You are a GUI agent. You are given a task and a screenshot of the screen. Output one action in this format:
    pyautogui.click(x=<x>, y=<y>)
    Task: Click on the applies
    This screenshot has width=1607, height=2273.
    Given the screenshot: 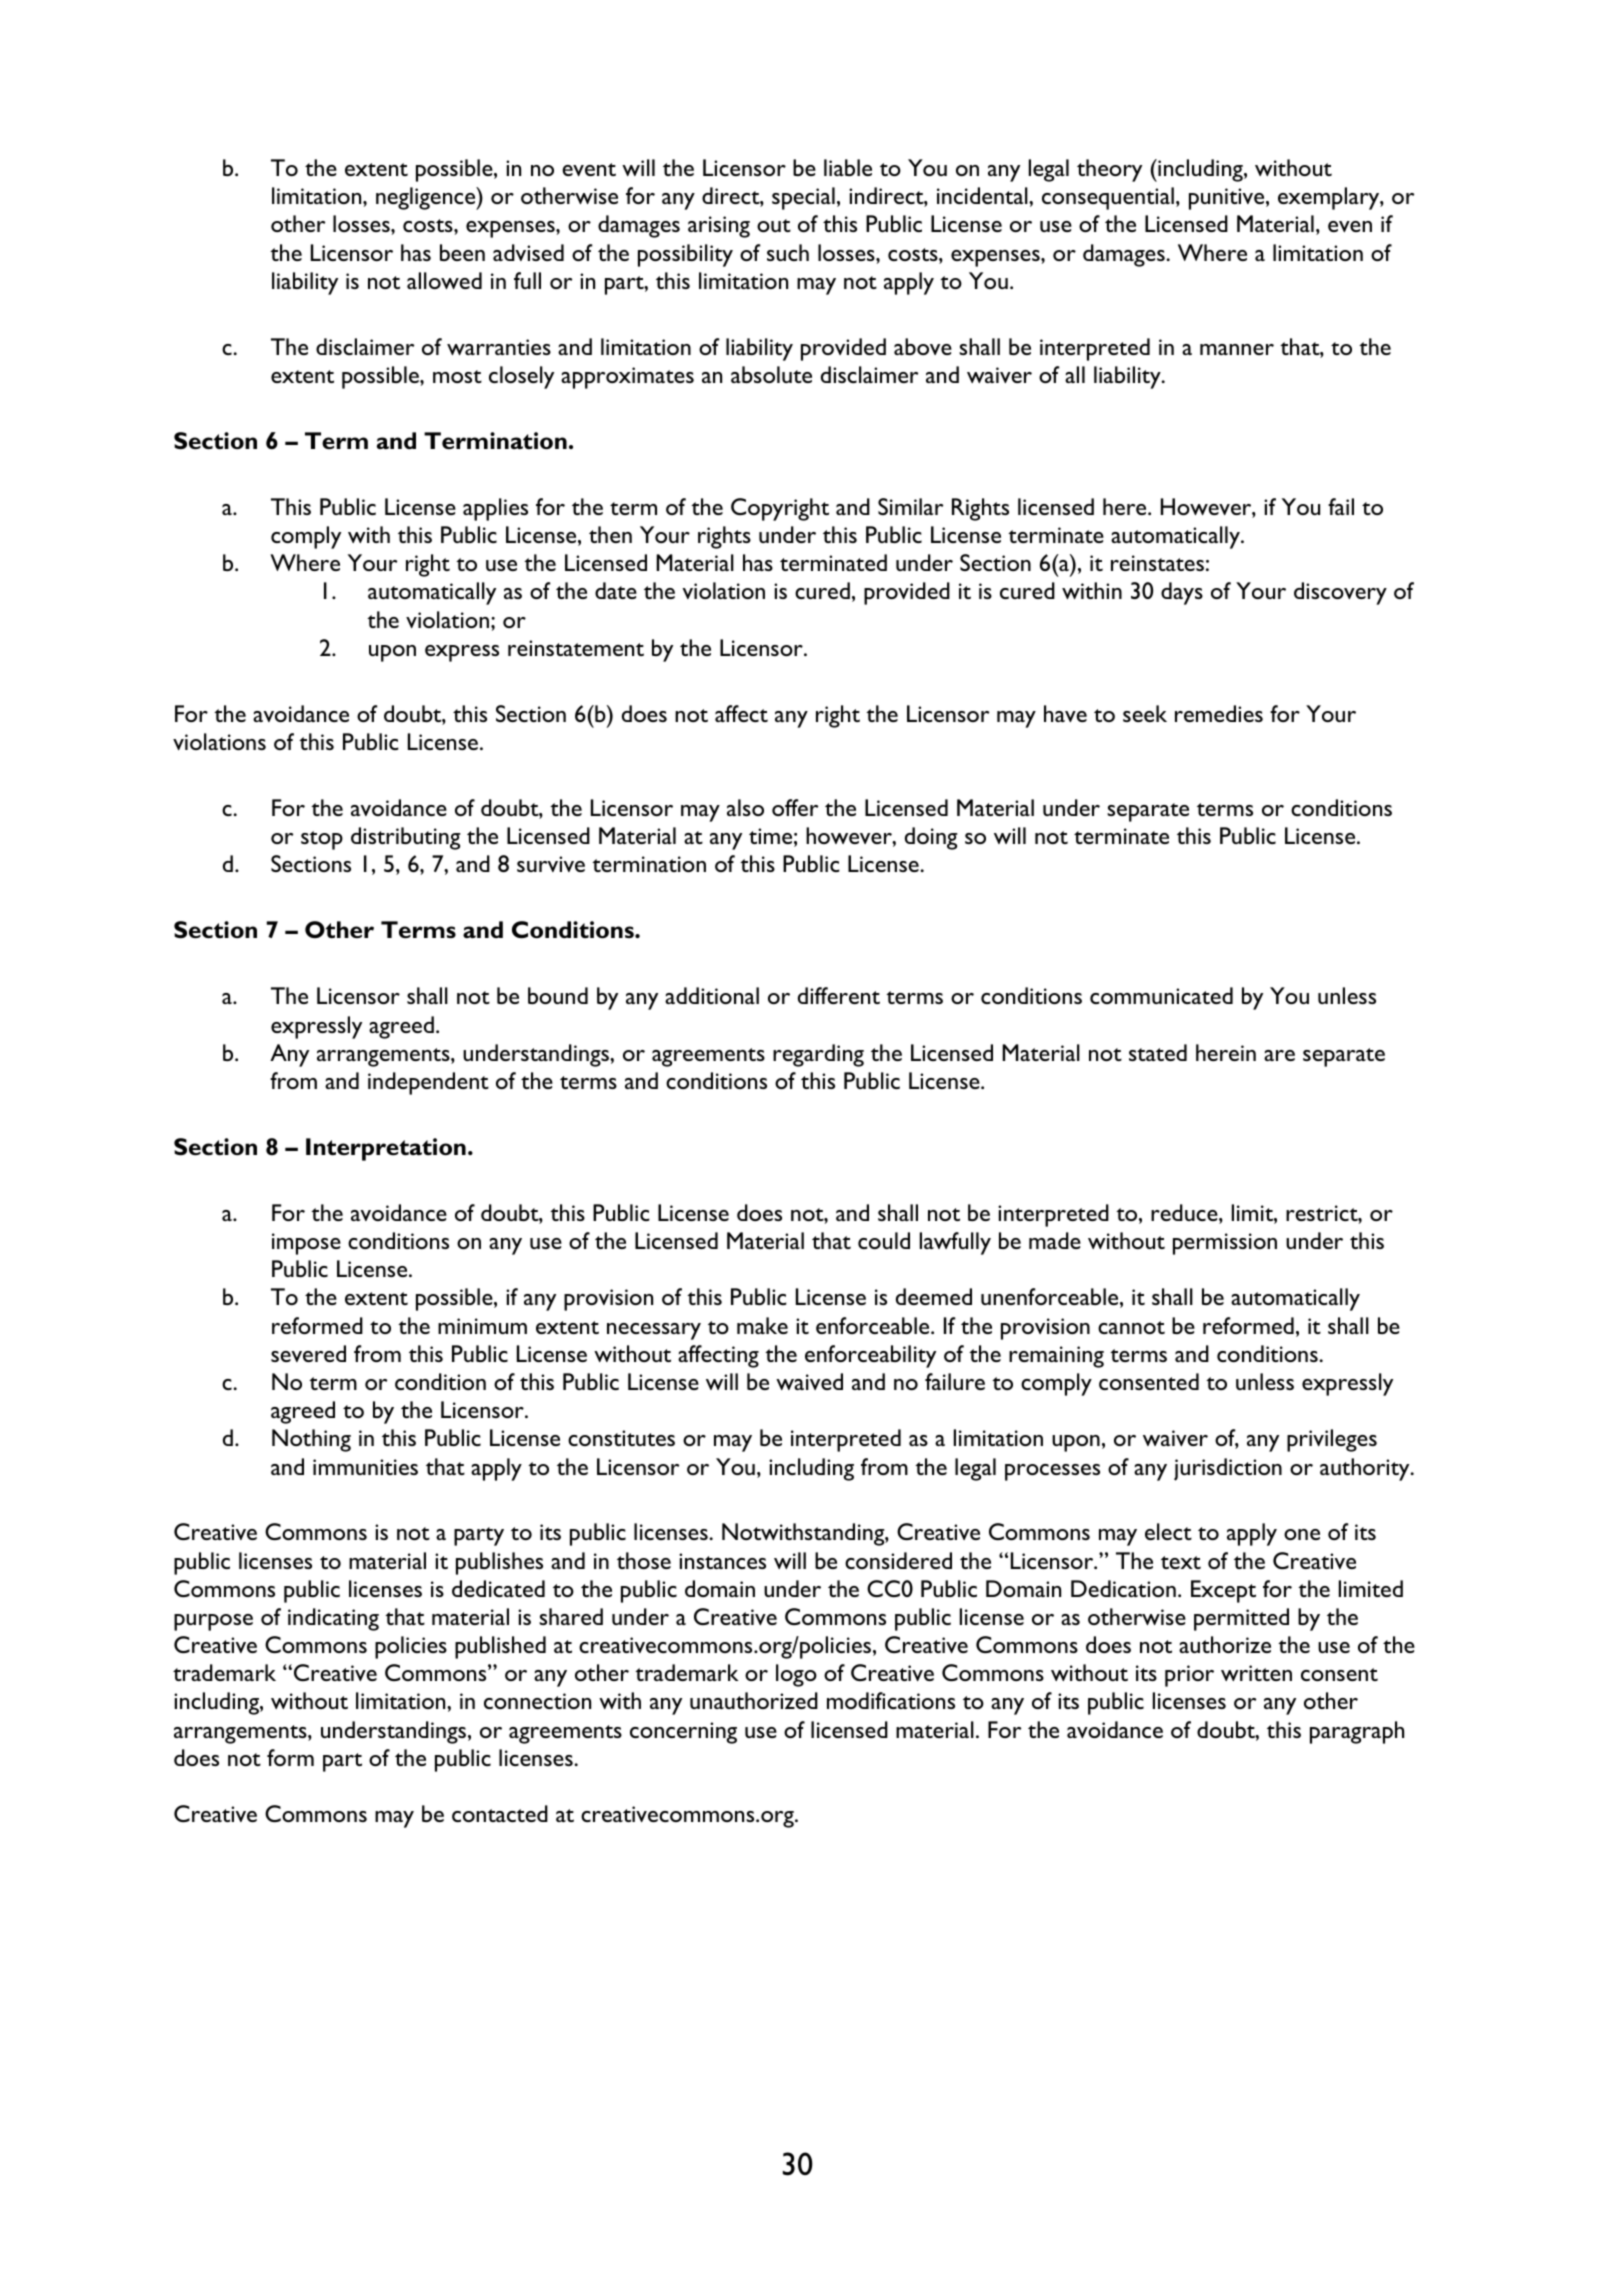 What is the action you would take?
    pyautogui.click(x=495, y=509)
